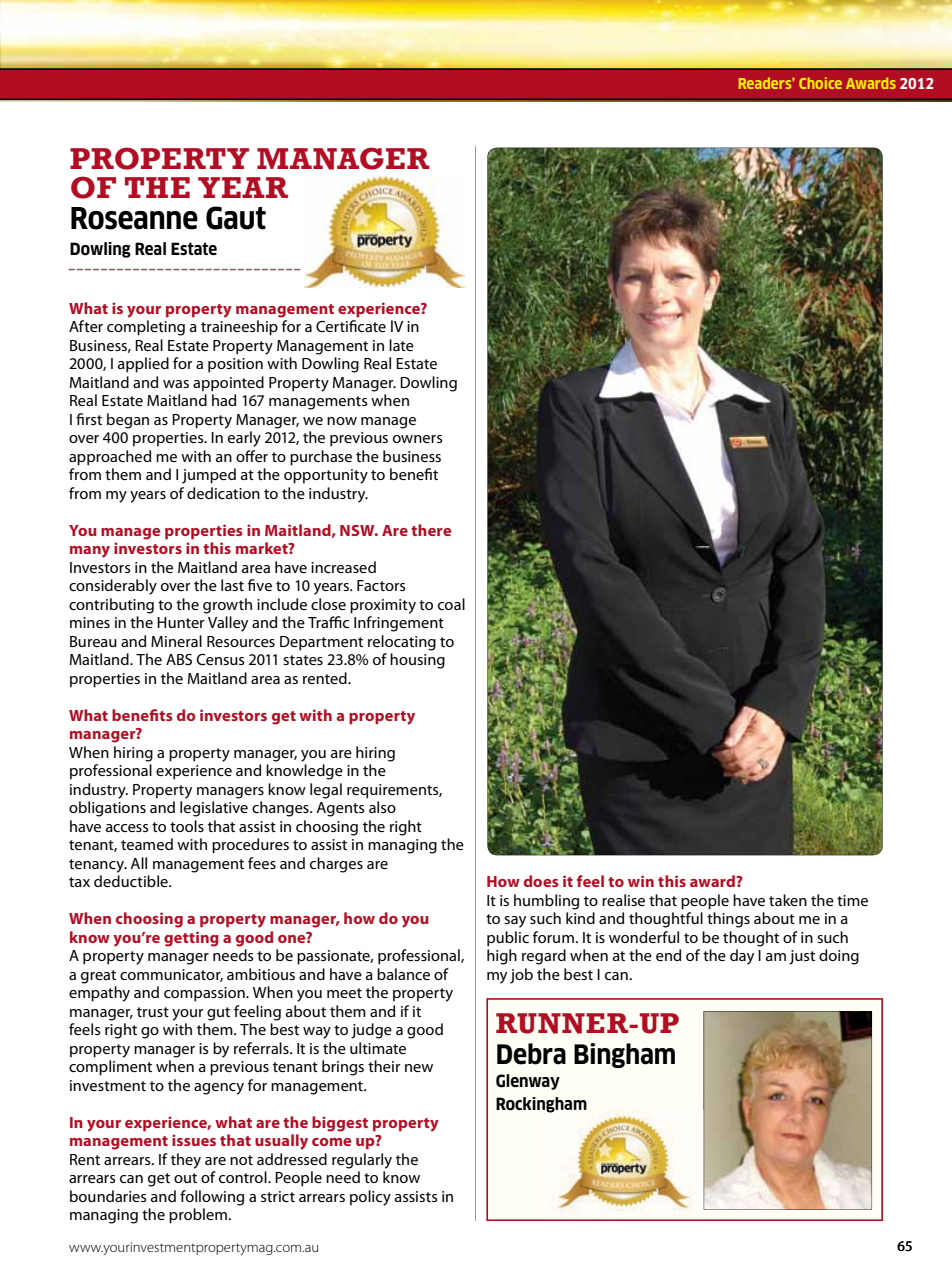 Image resolution: width=952 pixels, height=1276 pixels. I want to click on taken, so click(788, 900).
